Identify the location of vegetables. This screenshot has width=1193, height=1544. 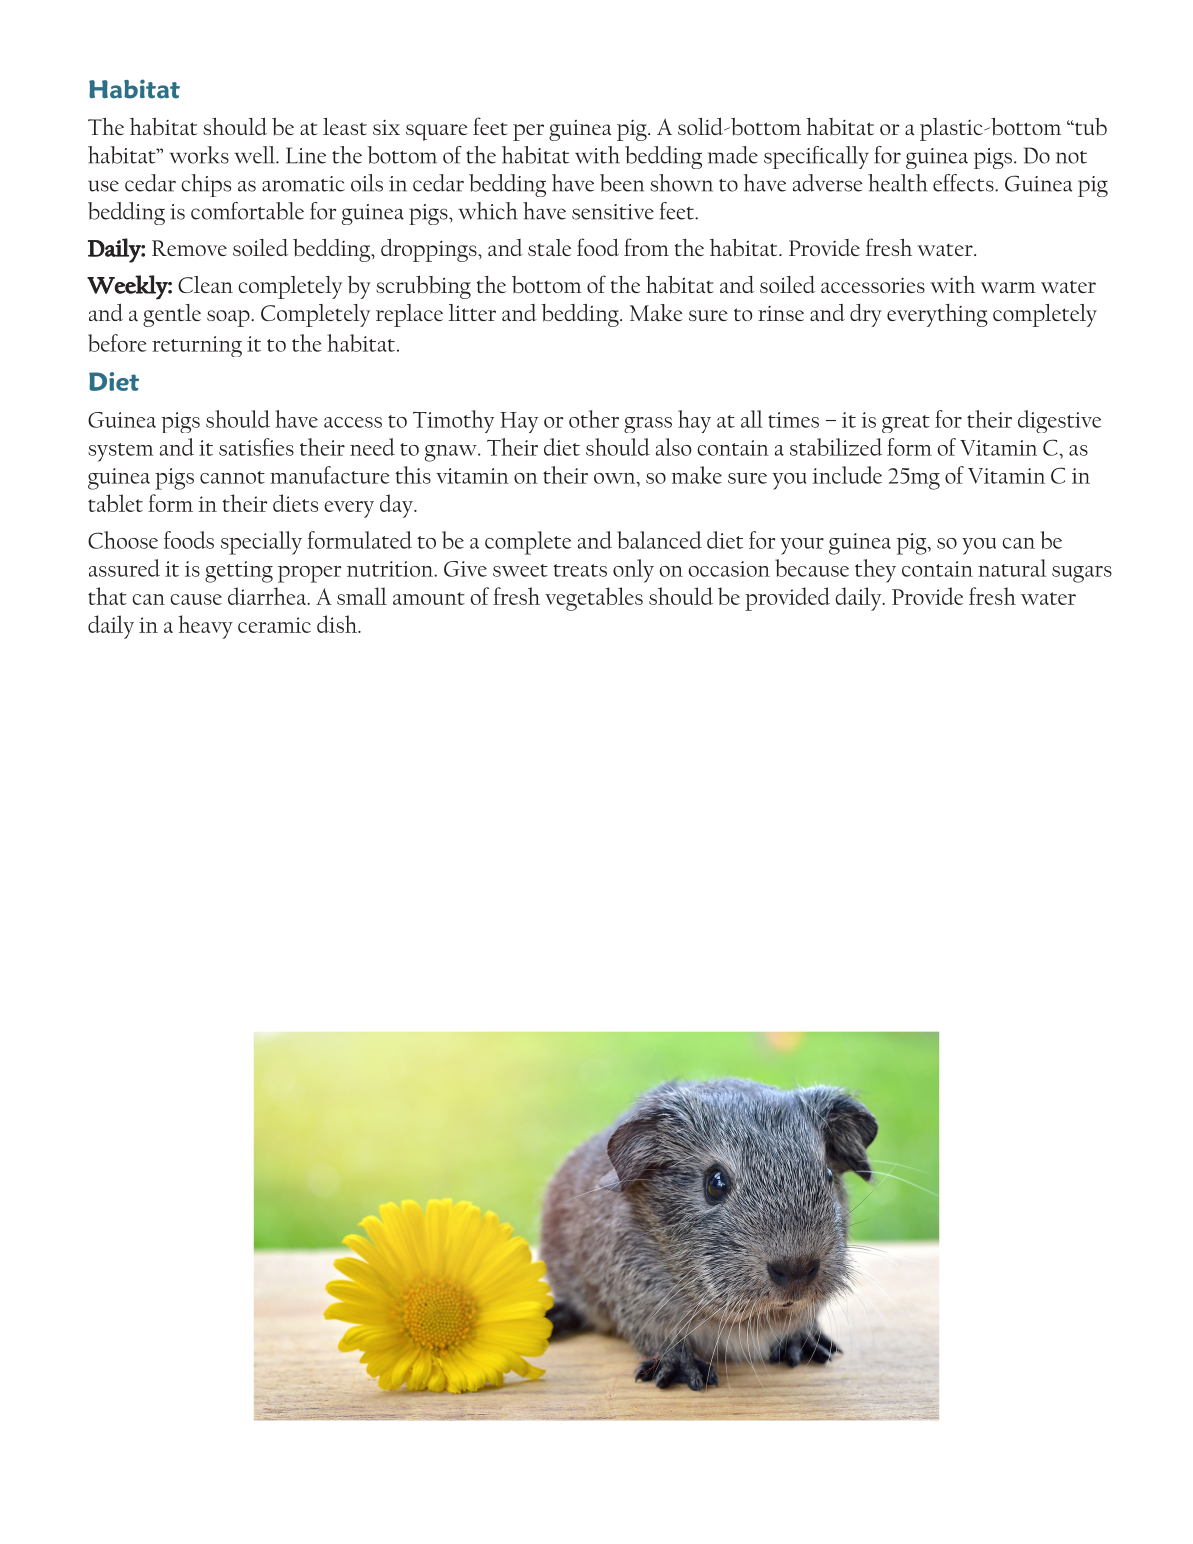
(594, 599).
